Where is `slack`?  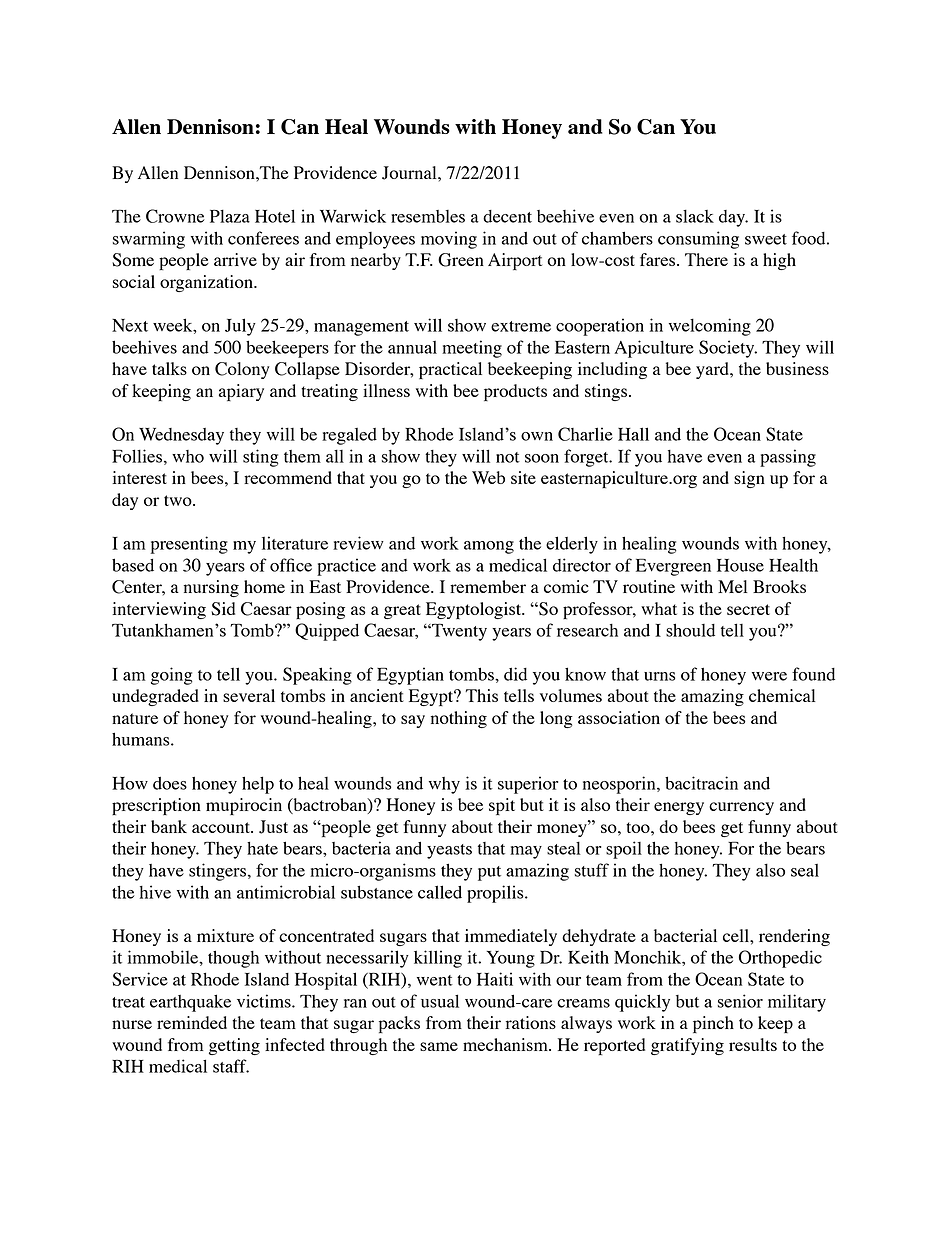
slack is located at coordinates (695, 216).
